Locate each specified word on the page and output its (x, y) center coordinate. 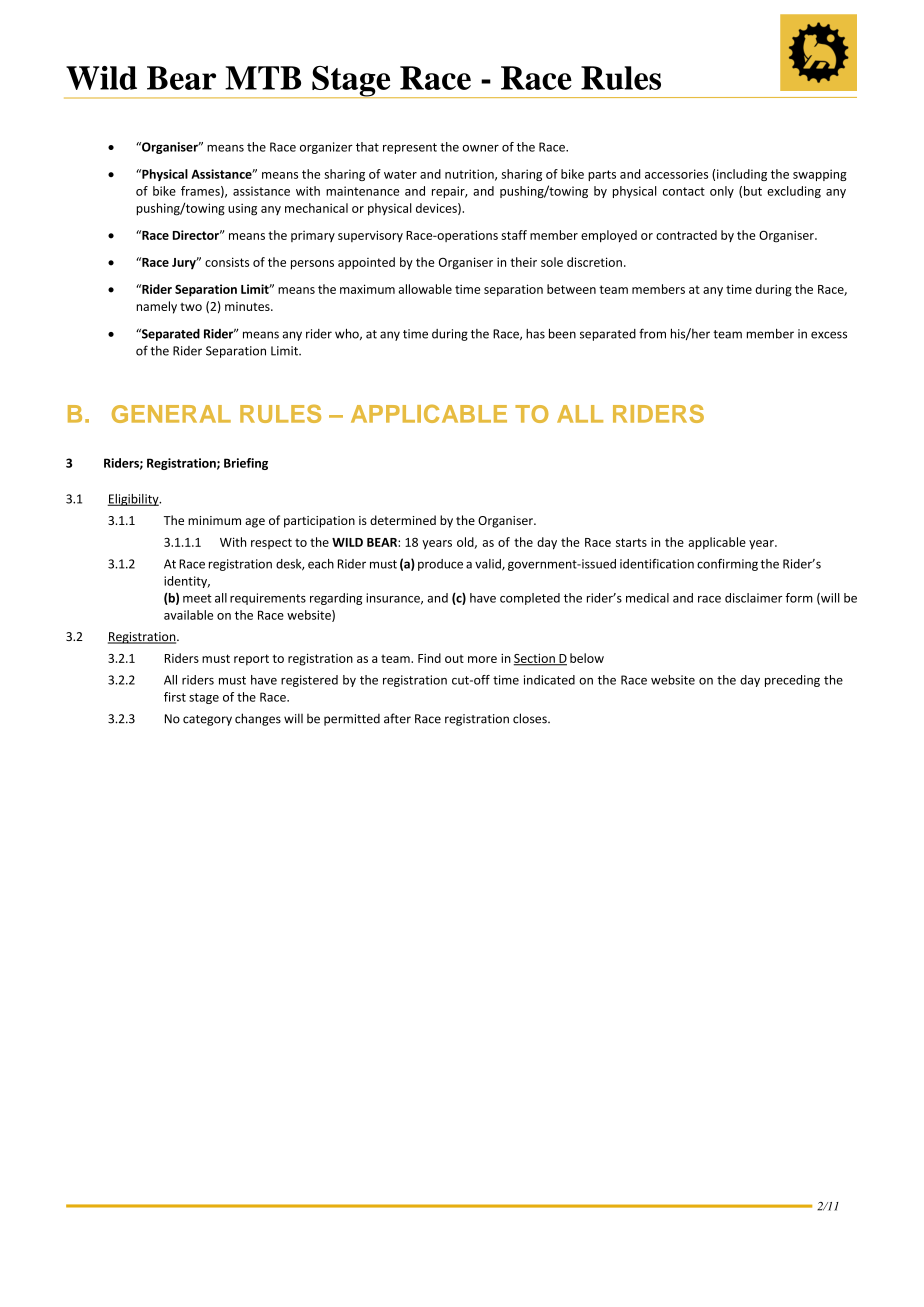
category (207, 720)
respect (271, 543)
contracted (686, 235)
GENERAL (171, 414)
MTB (263, 78)
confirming (727, 565)
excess (829, 335)
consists (227, 262)
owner (481, 148)
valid (489, 565)
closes (531, 718)
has (535, 334)
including (742, 175)
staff (514, 235)
